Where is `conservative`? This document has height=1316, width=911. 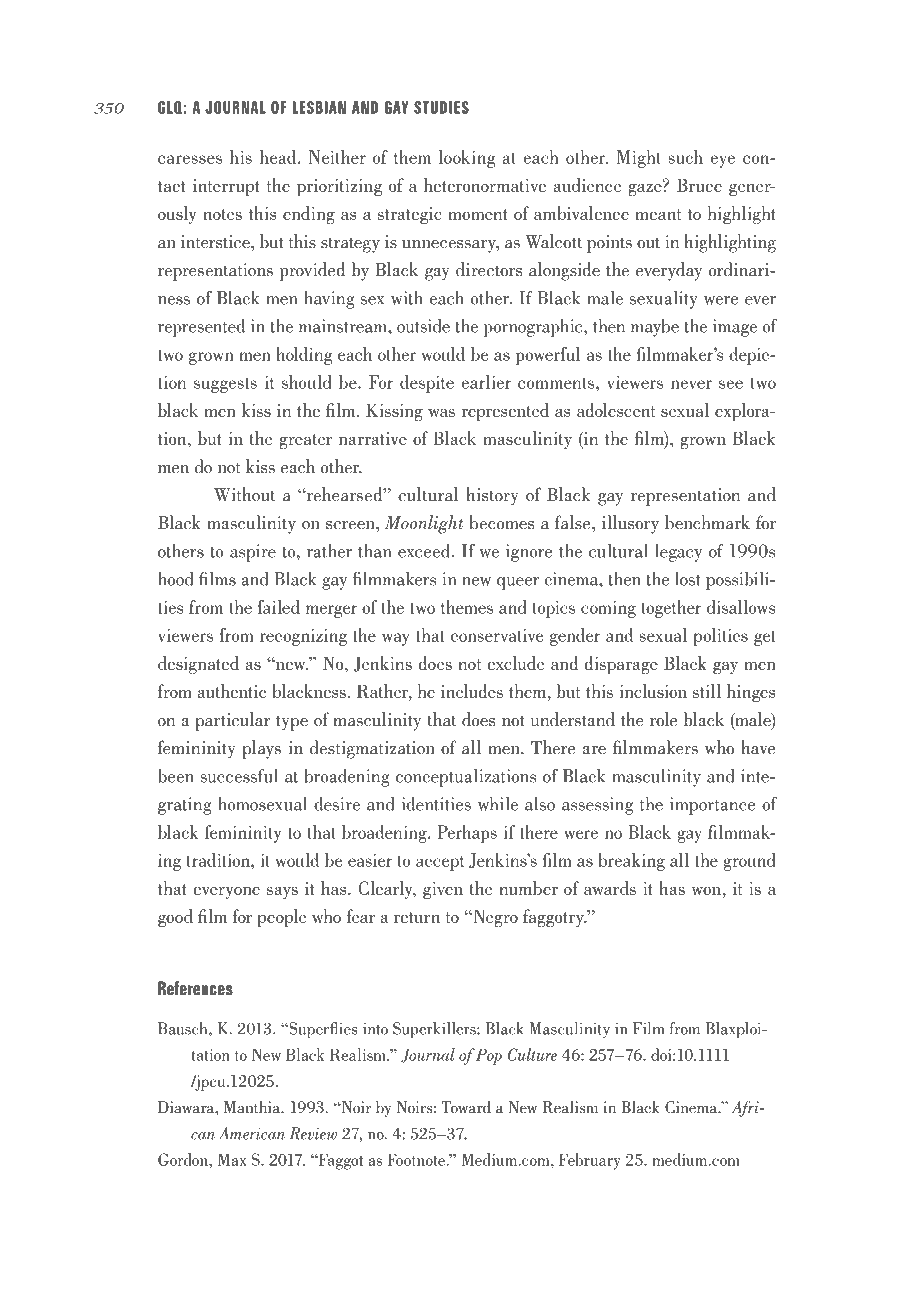 conservative is located at coordinates (497, 635).
